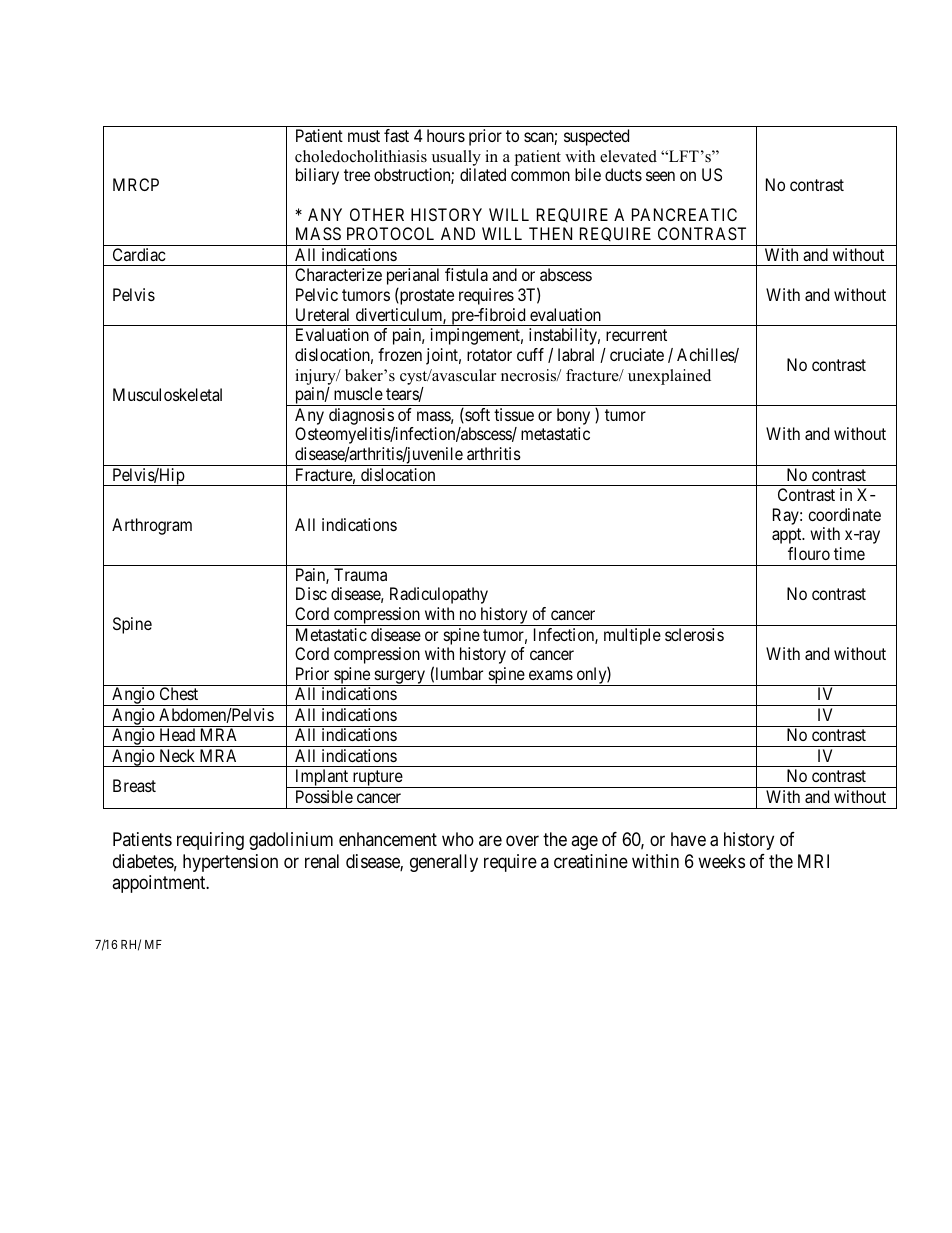 The image size is (952, 1233). Describe the element at coordinates (317, 176) in the image. I see `biliary` at that location.
